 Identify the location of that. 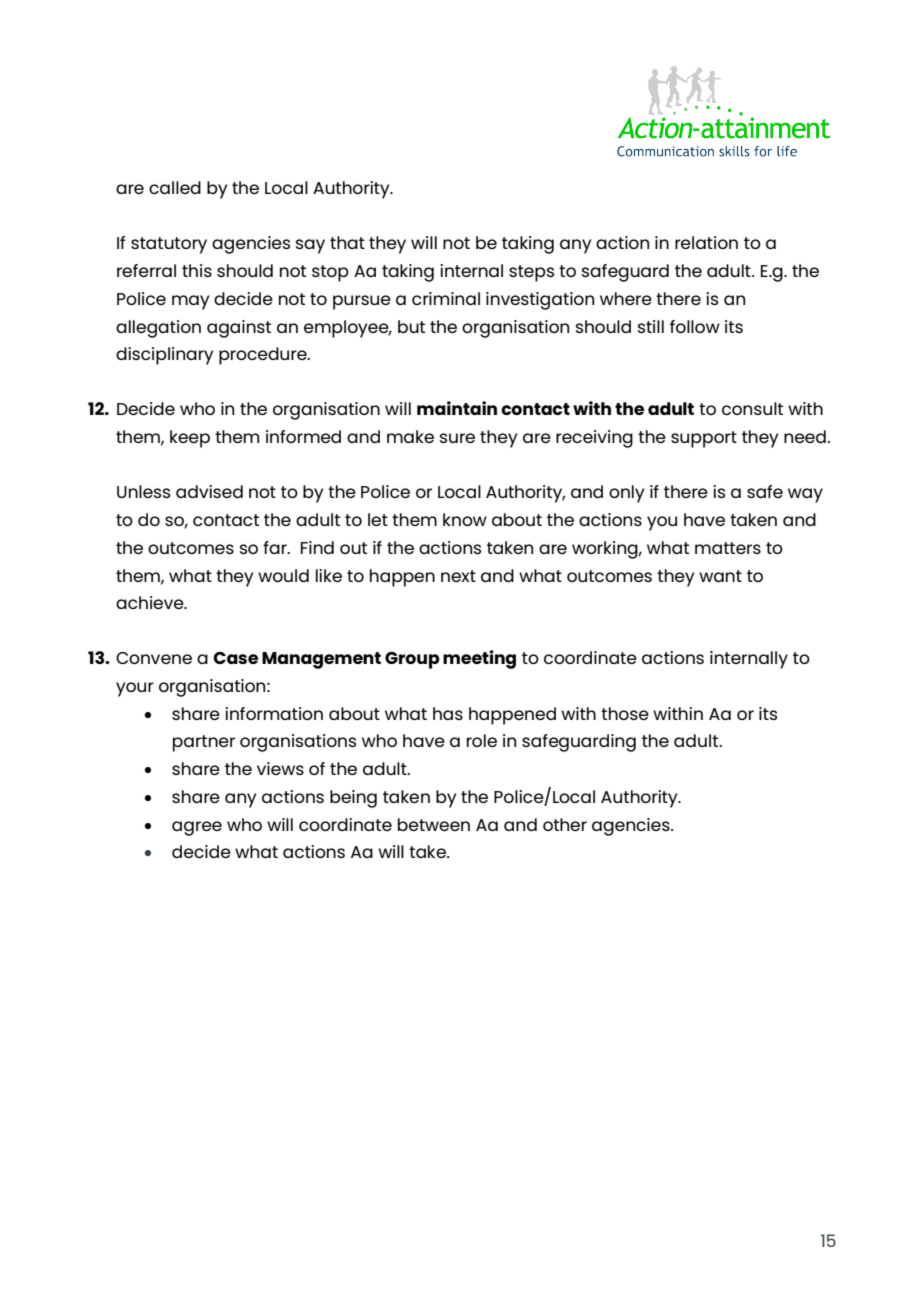
(347, 242).
